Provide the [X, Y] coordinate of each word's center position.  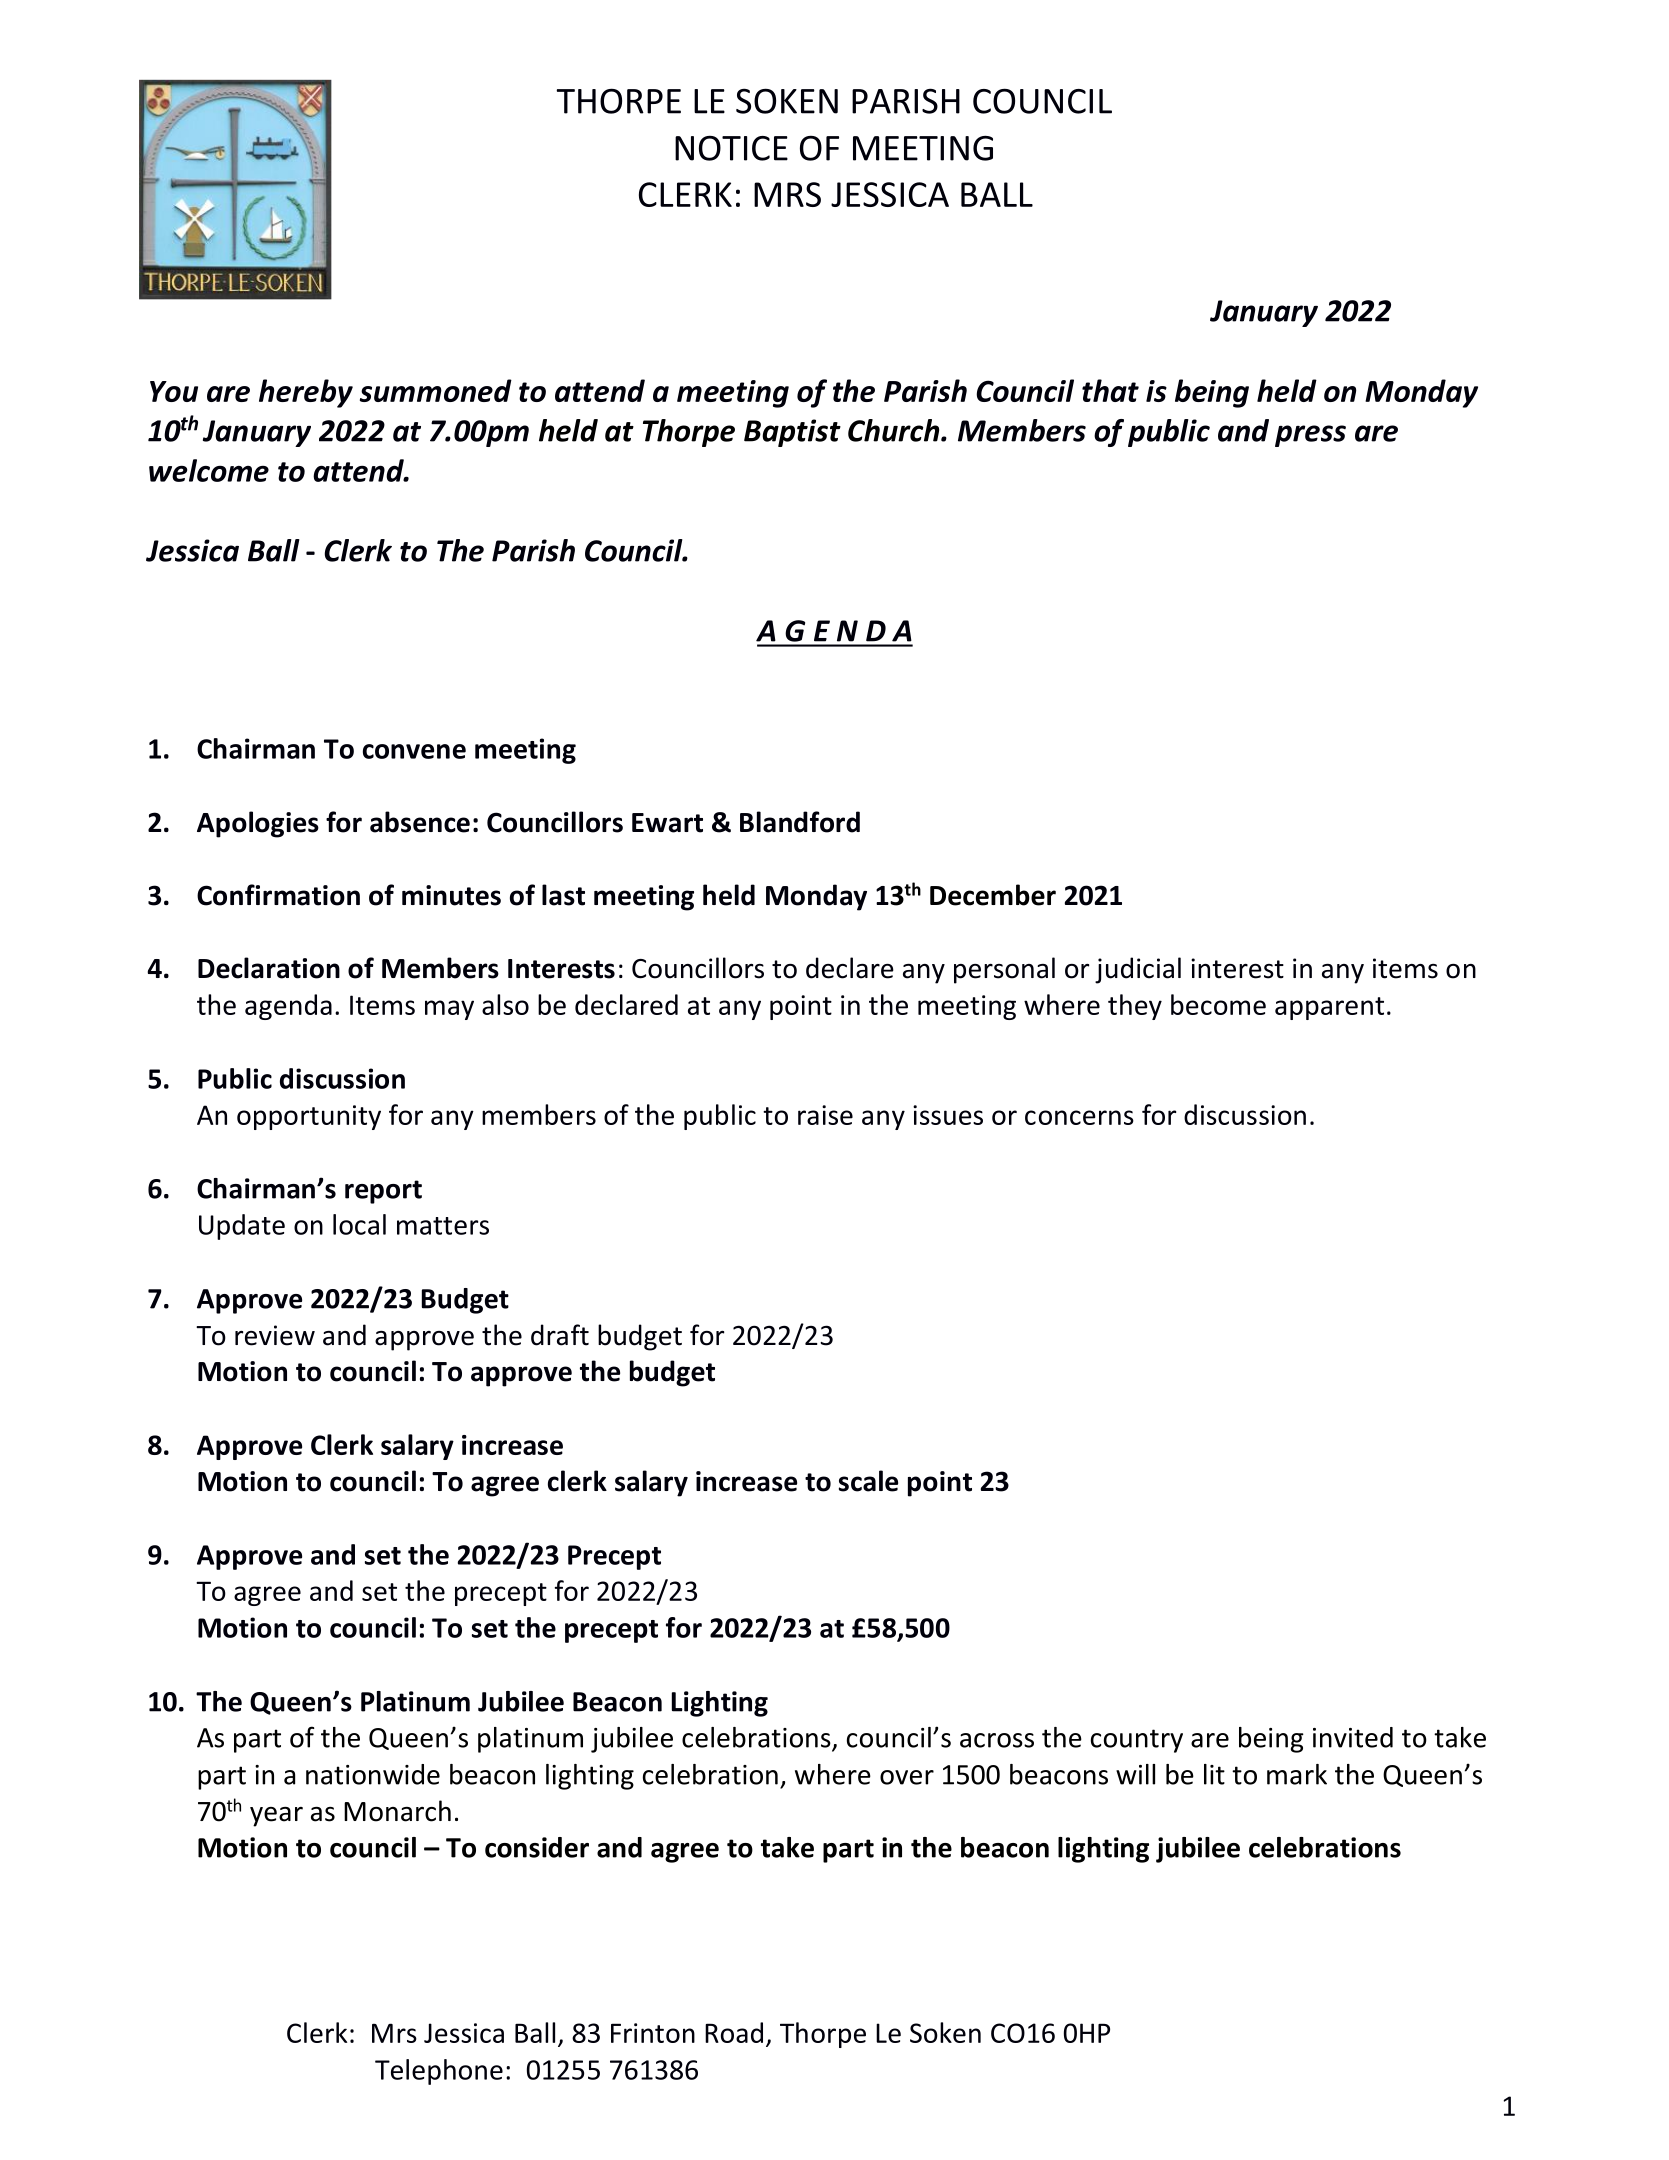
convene [414, 751]
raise [825, 1115]
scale [868, 1481]
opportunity [309, 1117]
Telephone [439, 2072]
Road [734, 2032]
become [1218, 1004]
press [1310, 436]
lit [1214, 1774]
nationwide [373, 1774]
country [1137, 1741]
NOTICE [731, 148]
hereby [306, 393]
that [1110, 390]
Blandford [800, 822]
